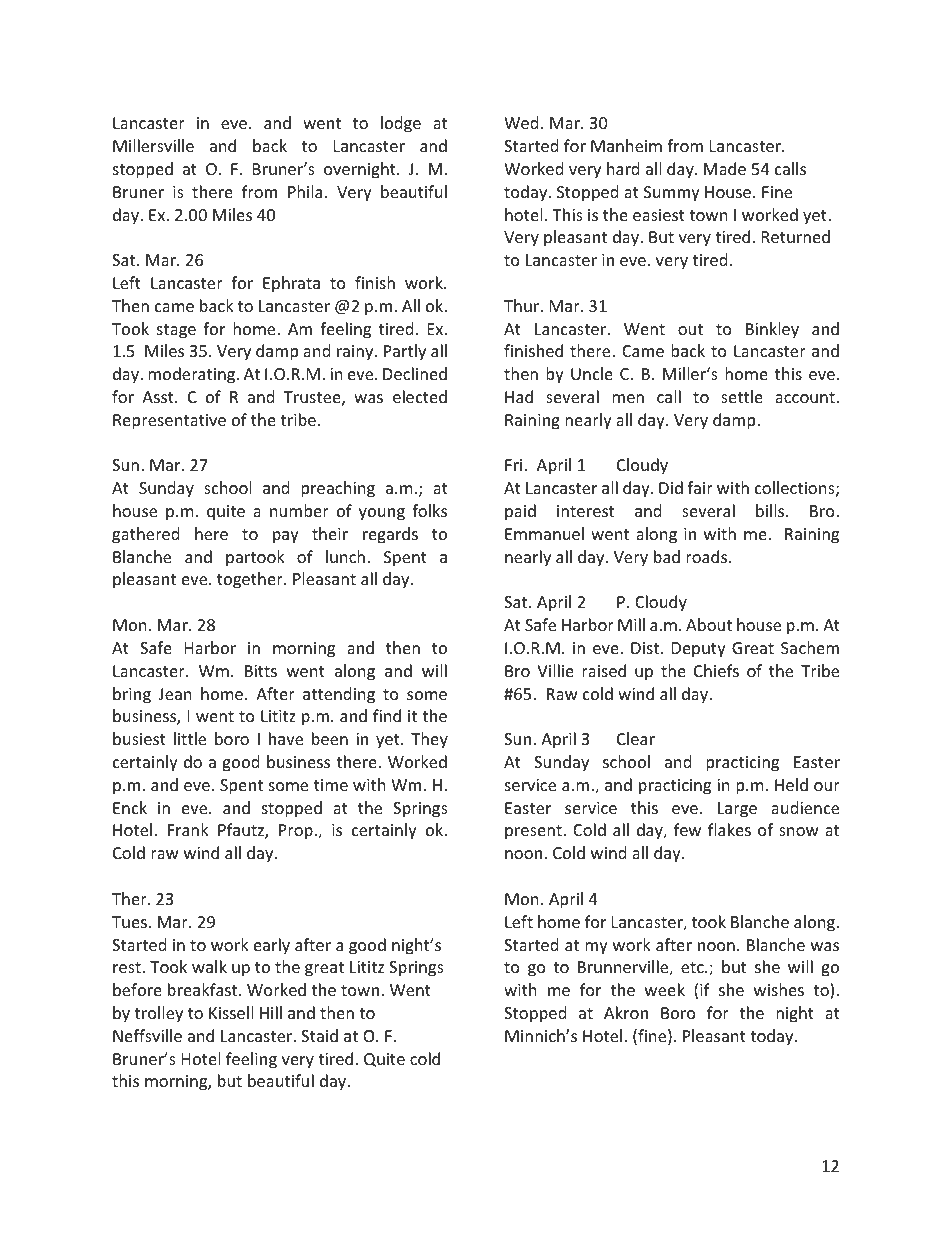 The height and width of the page is (1233, 952). What do you see at coordinates (286, 537) in the page?
I see `pay` at bounding box center [286, 537].
